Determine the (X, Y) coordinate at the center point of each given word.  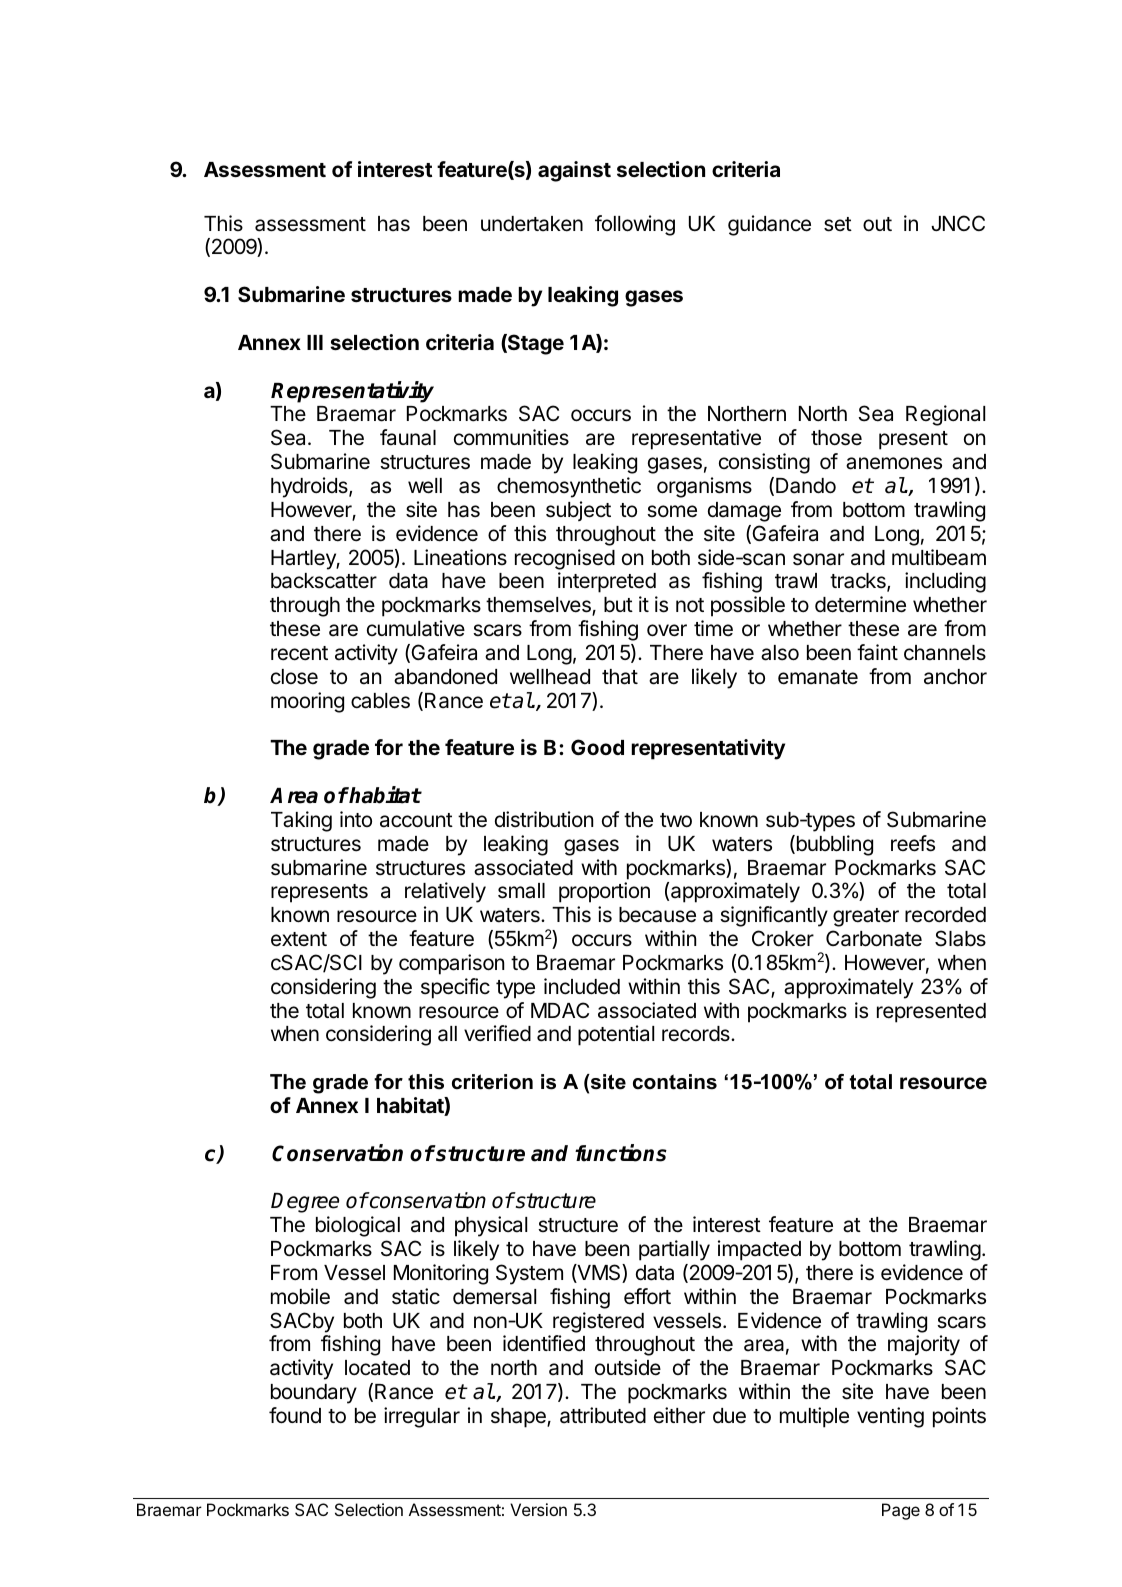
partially (674, 1250)
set (838, 224)
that (620, 677)
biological (358, 1226)
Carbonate (874, 938)
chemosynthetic (569, 487)
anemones (894, 463)
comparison (451, 964)
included (582, 986)
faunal (408, 437)
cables (380, 701)
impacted (759, 1250)
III (315, 342)
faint (877, 652)
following (635, 225)
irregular (422, 1417)
